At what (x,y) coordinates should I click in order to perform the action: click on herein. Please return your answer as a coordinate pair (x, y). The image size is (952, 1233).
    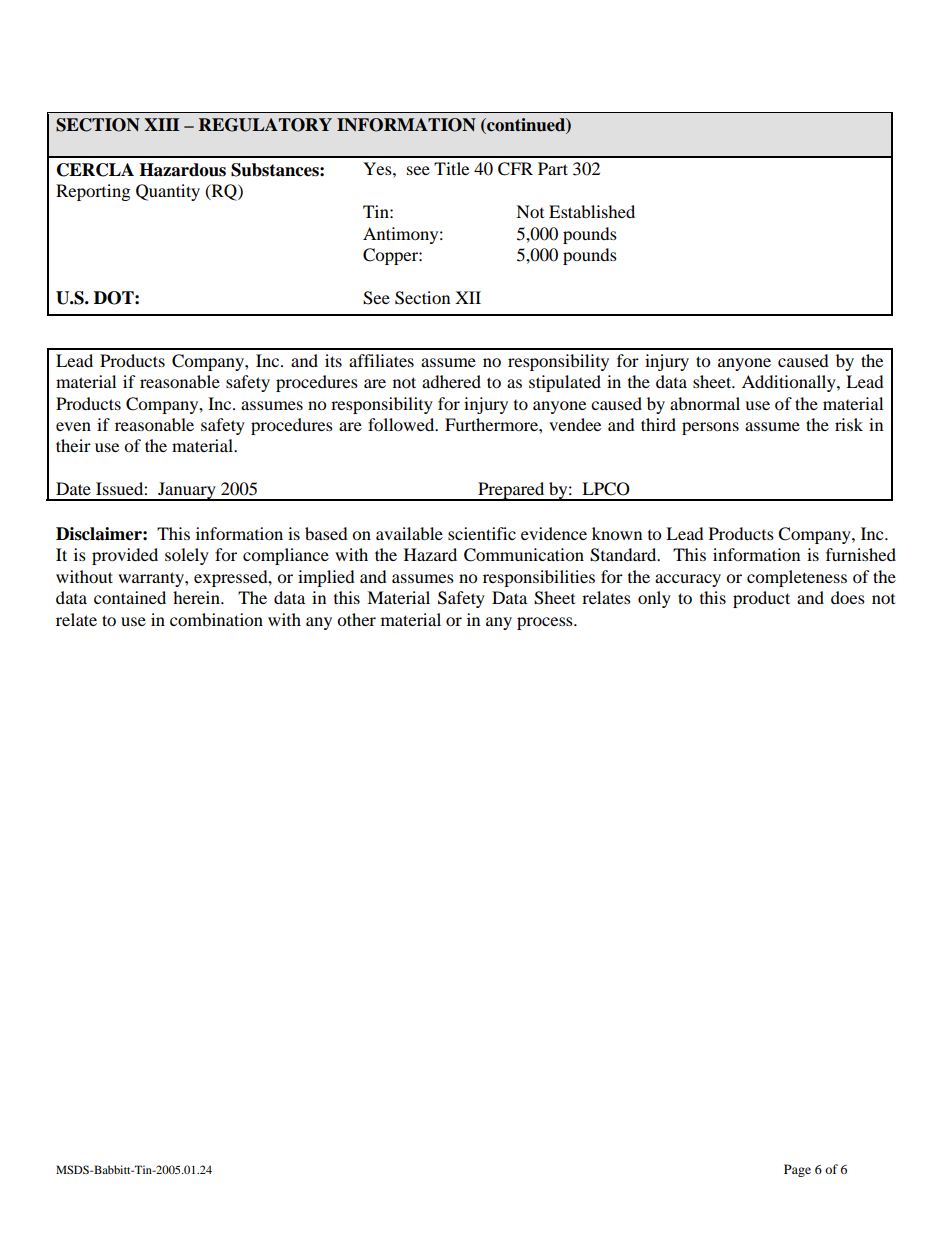
    Looking at the image, I should click on (197, 597).
